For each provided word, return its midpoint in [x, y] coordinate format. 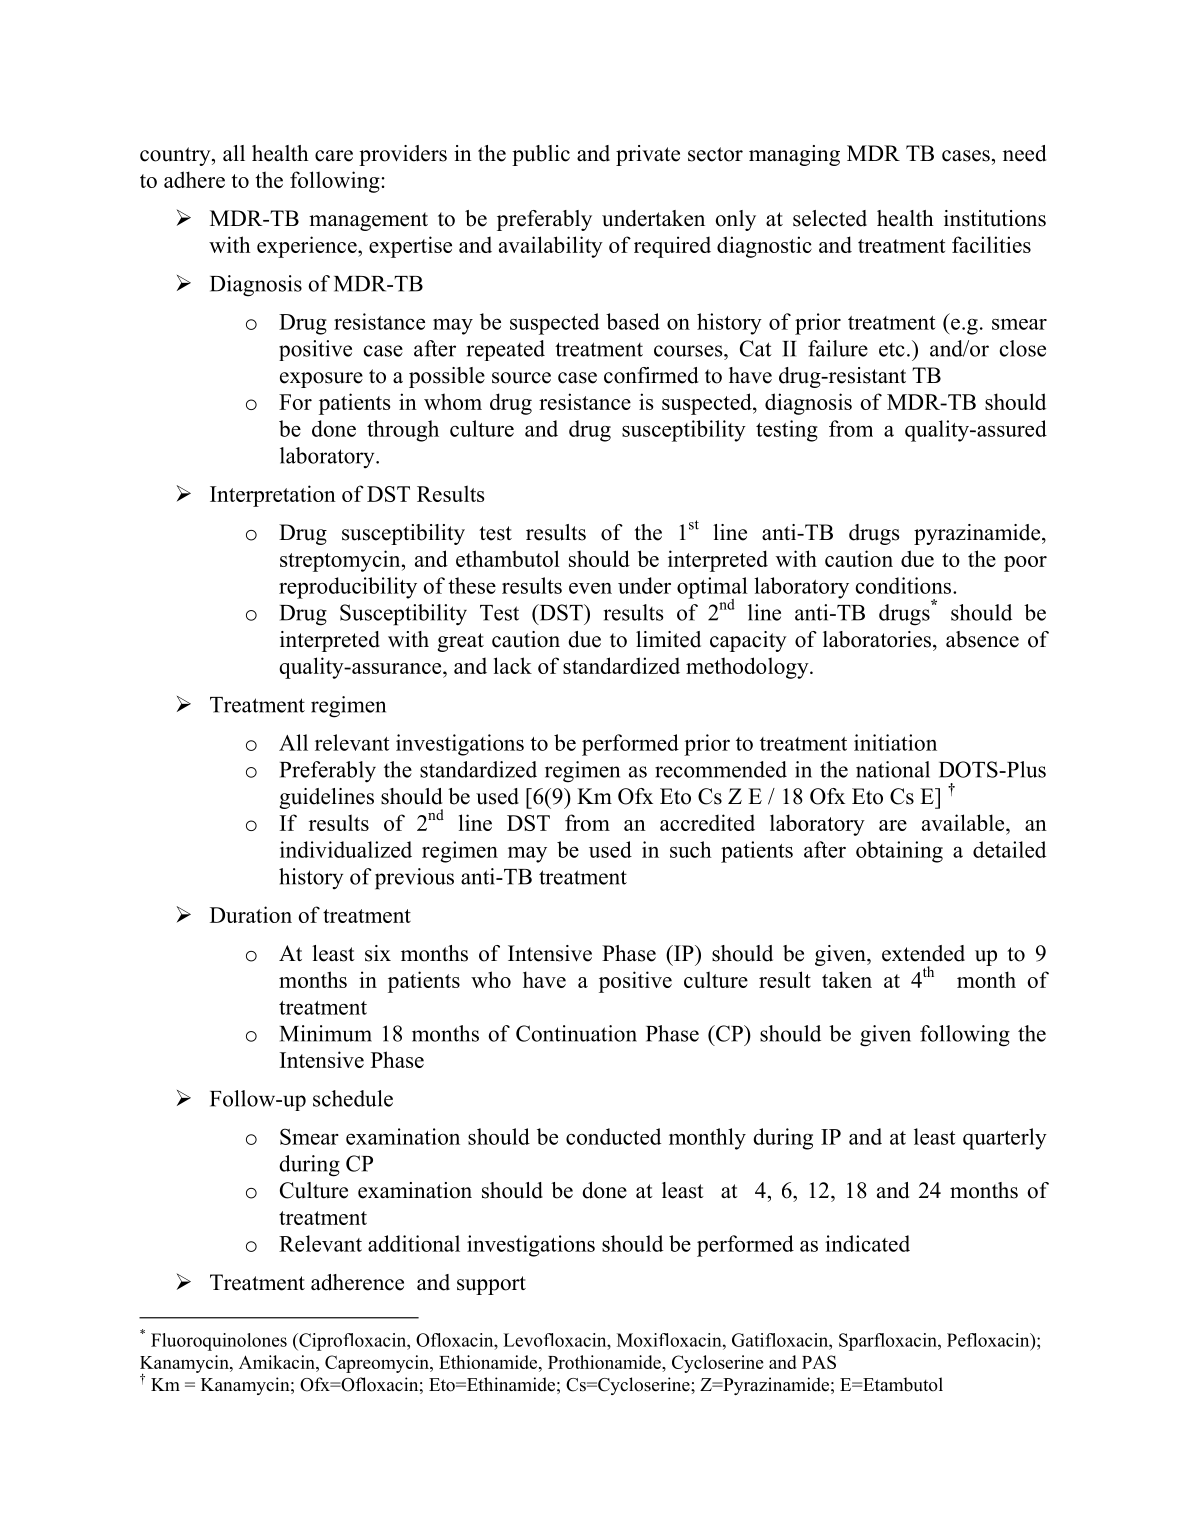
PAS [819, 1362]
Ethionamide [489, 1362]
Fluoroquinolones [219, 1342]
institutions [995, 218]
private [648, 155]
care [334, 156]
